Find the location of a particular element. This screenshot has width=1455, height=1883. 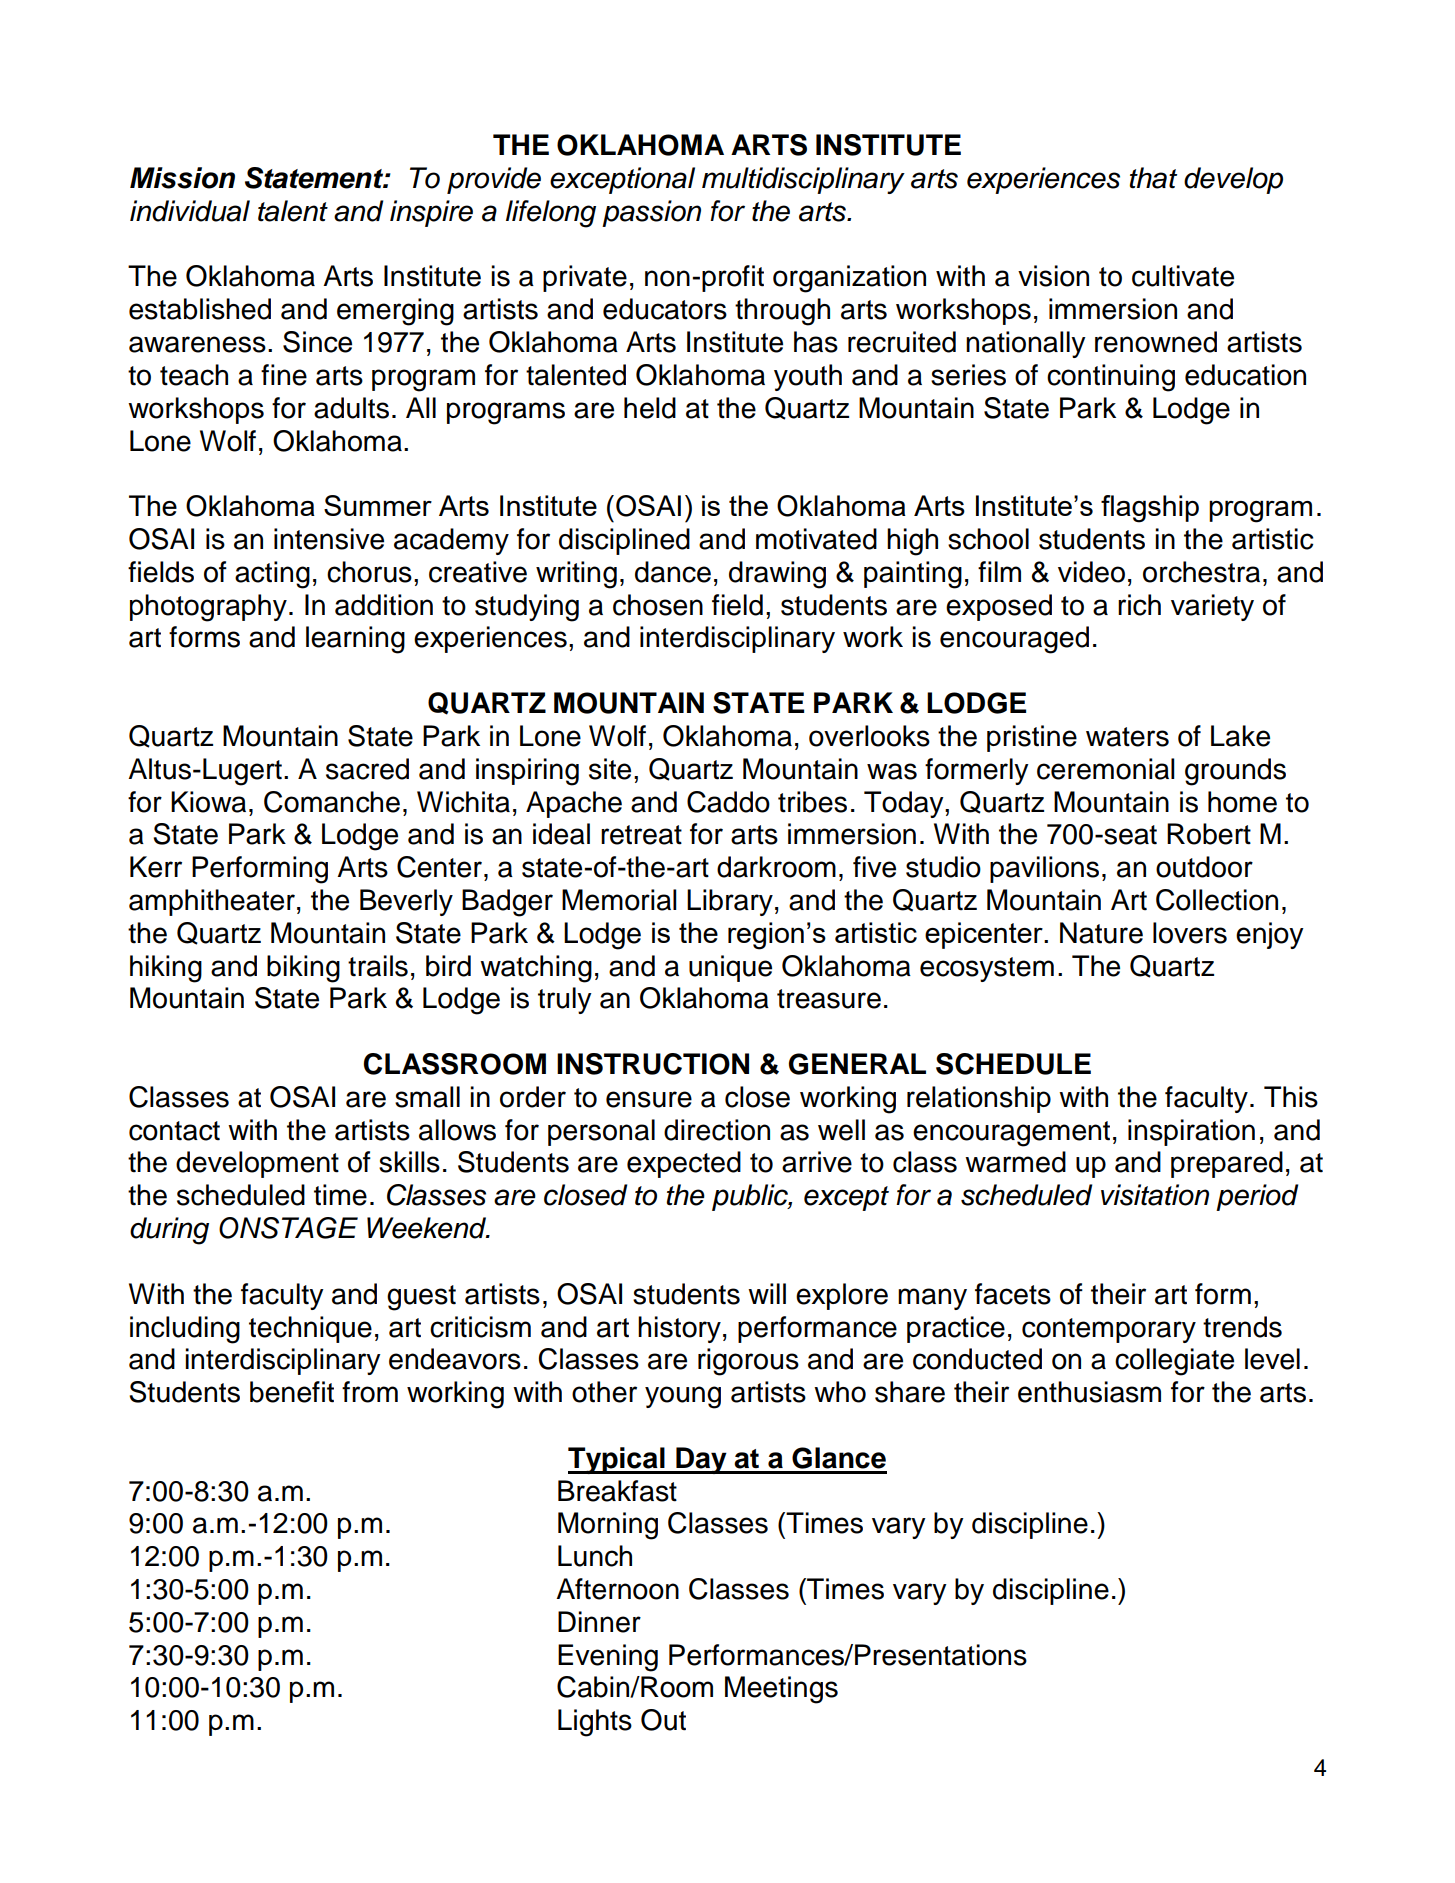

visitation is located at coordinates (1155, 1195).
